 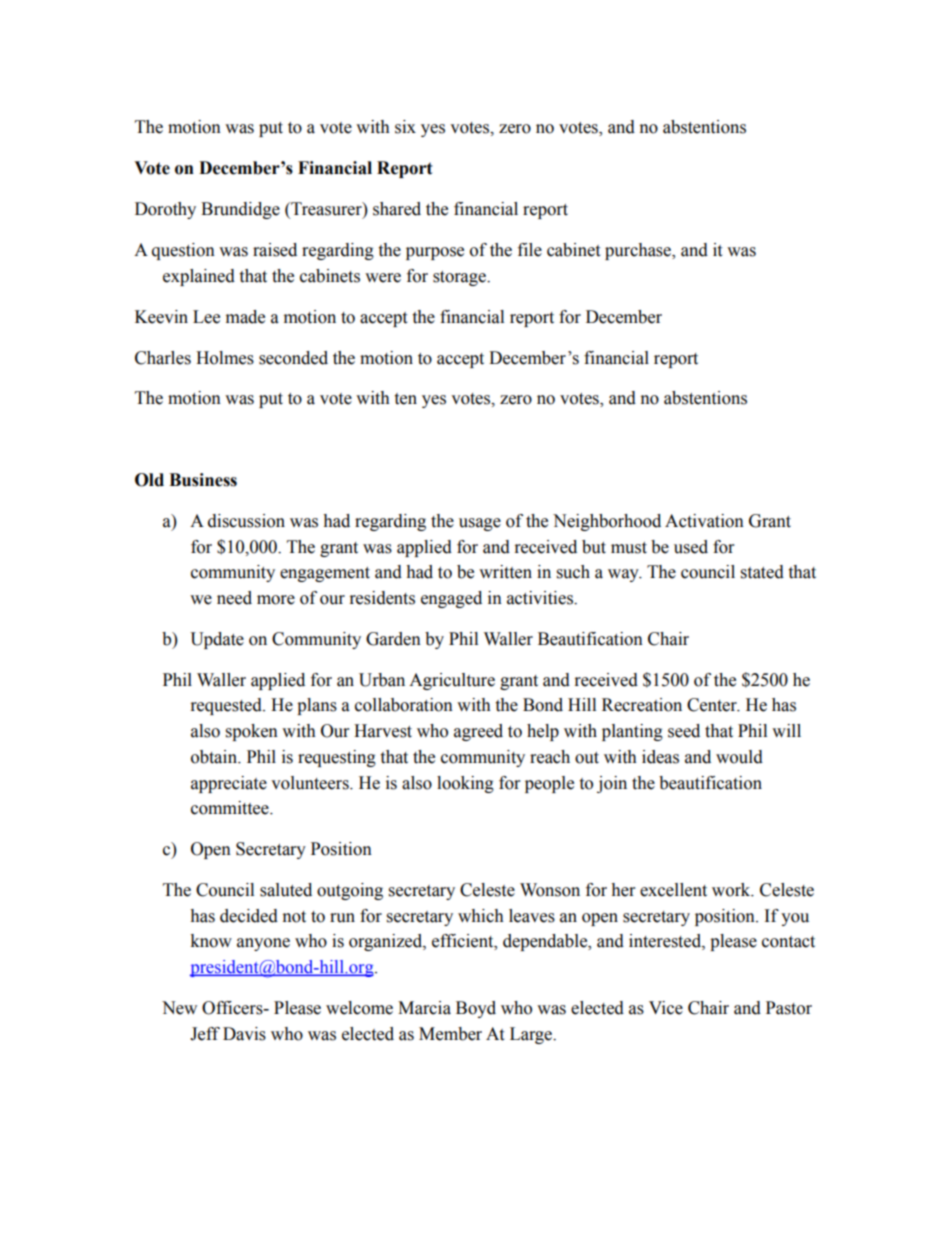 I want to click on Davis, so click(x=244, y=1034).
